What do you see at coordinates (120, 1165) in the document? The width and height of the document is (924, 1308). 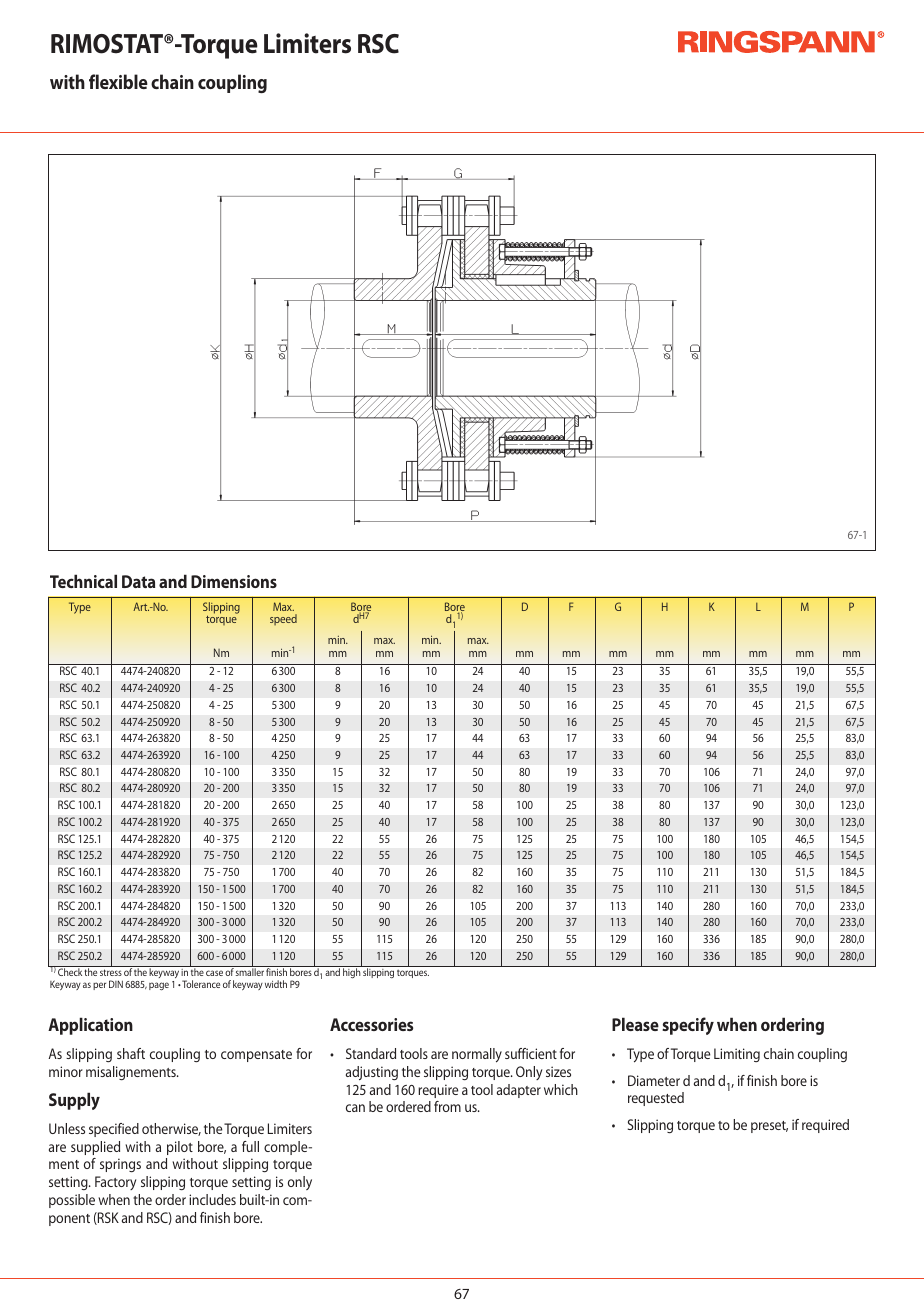 I see `springs` at bounding box center [120, 1165].
